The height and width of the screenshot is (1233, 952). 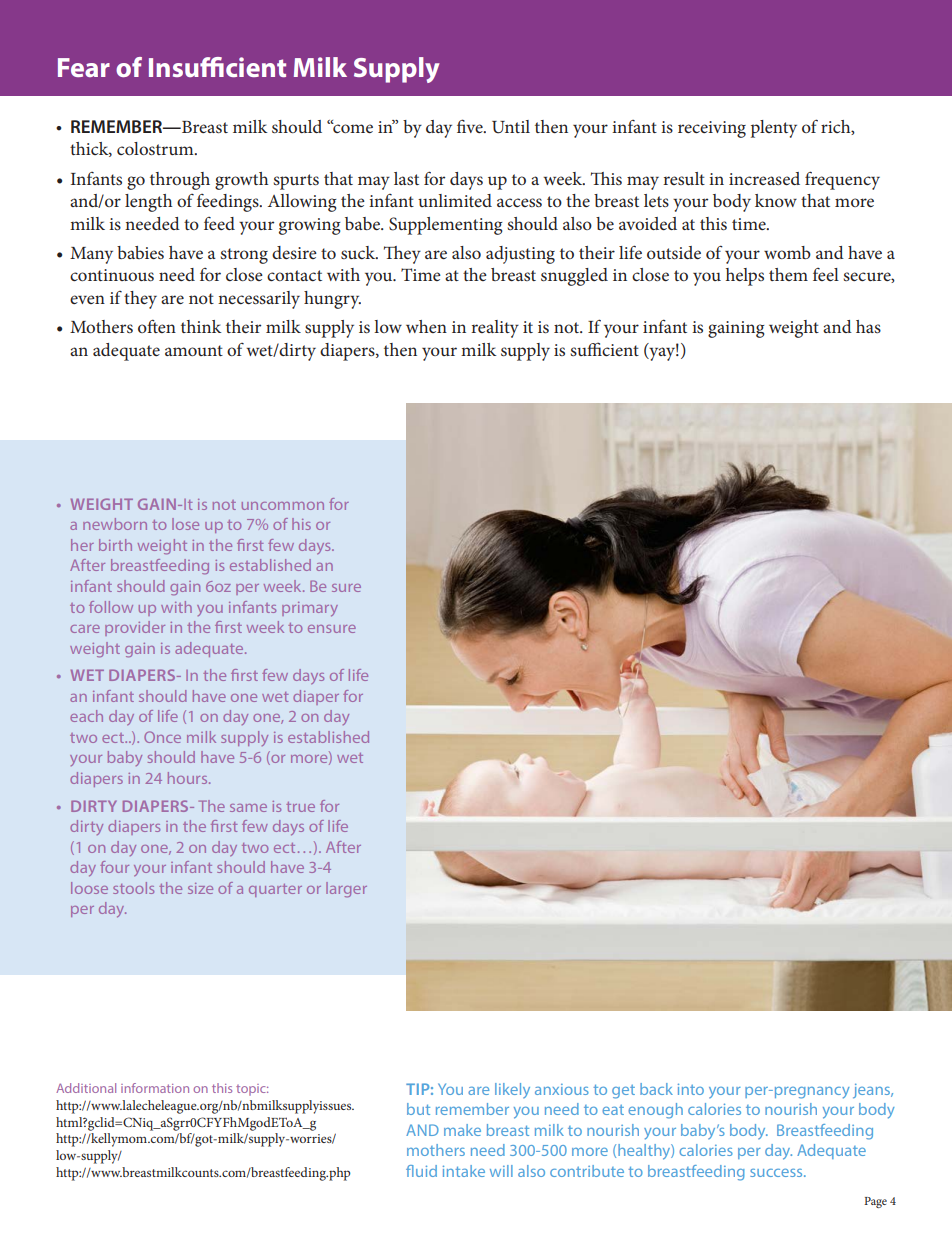 What do you see at coordinates (155, 1088) in the screenshot?
I see `information` at bounding box center [155, 1088].
